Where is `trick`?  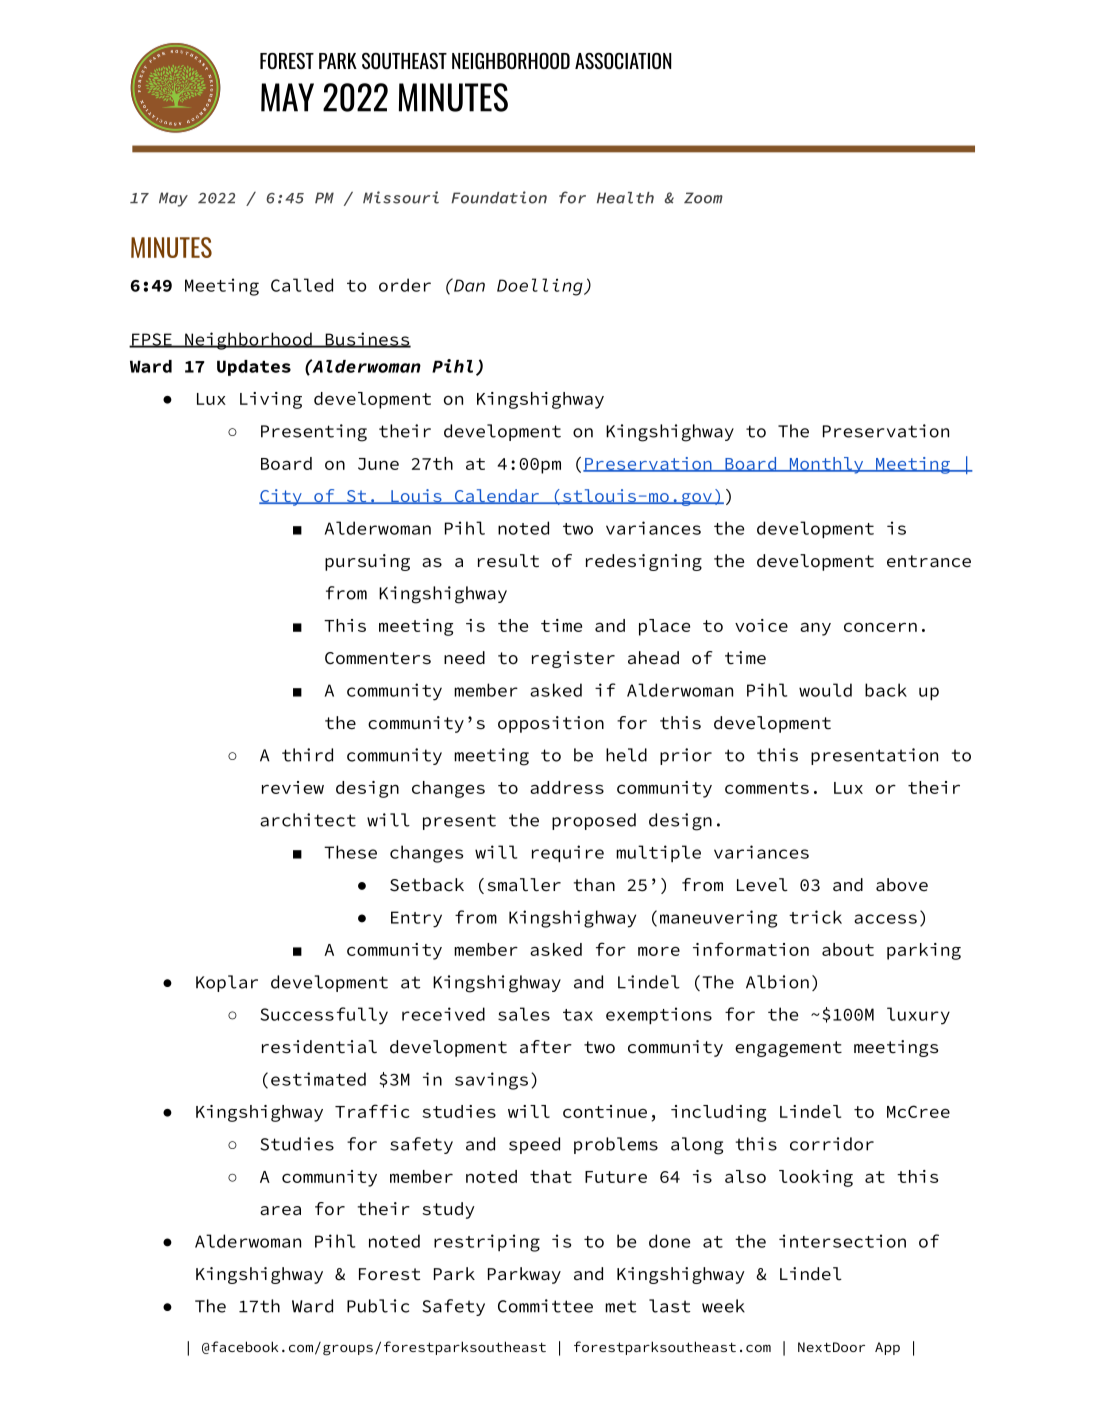
trick is located at coordinates (815, 917).
